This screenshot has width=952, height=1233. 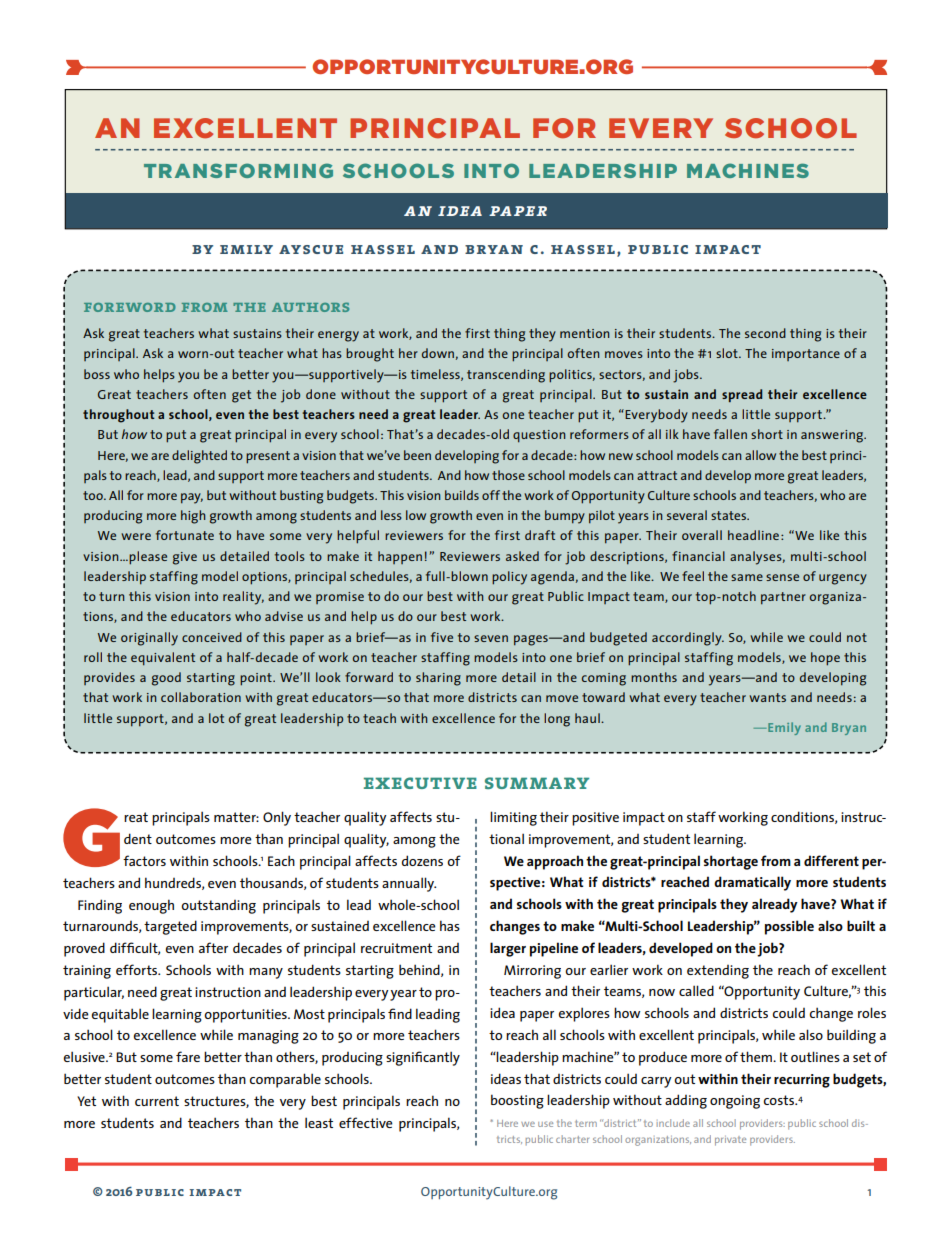 I want to click on dramatically, so click(x=752, y=883).
